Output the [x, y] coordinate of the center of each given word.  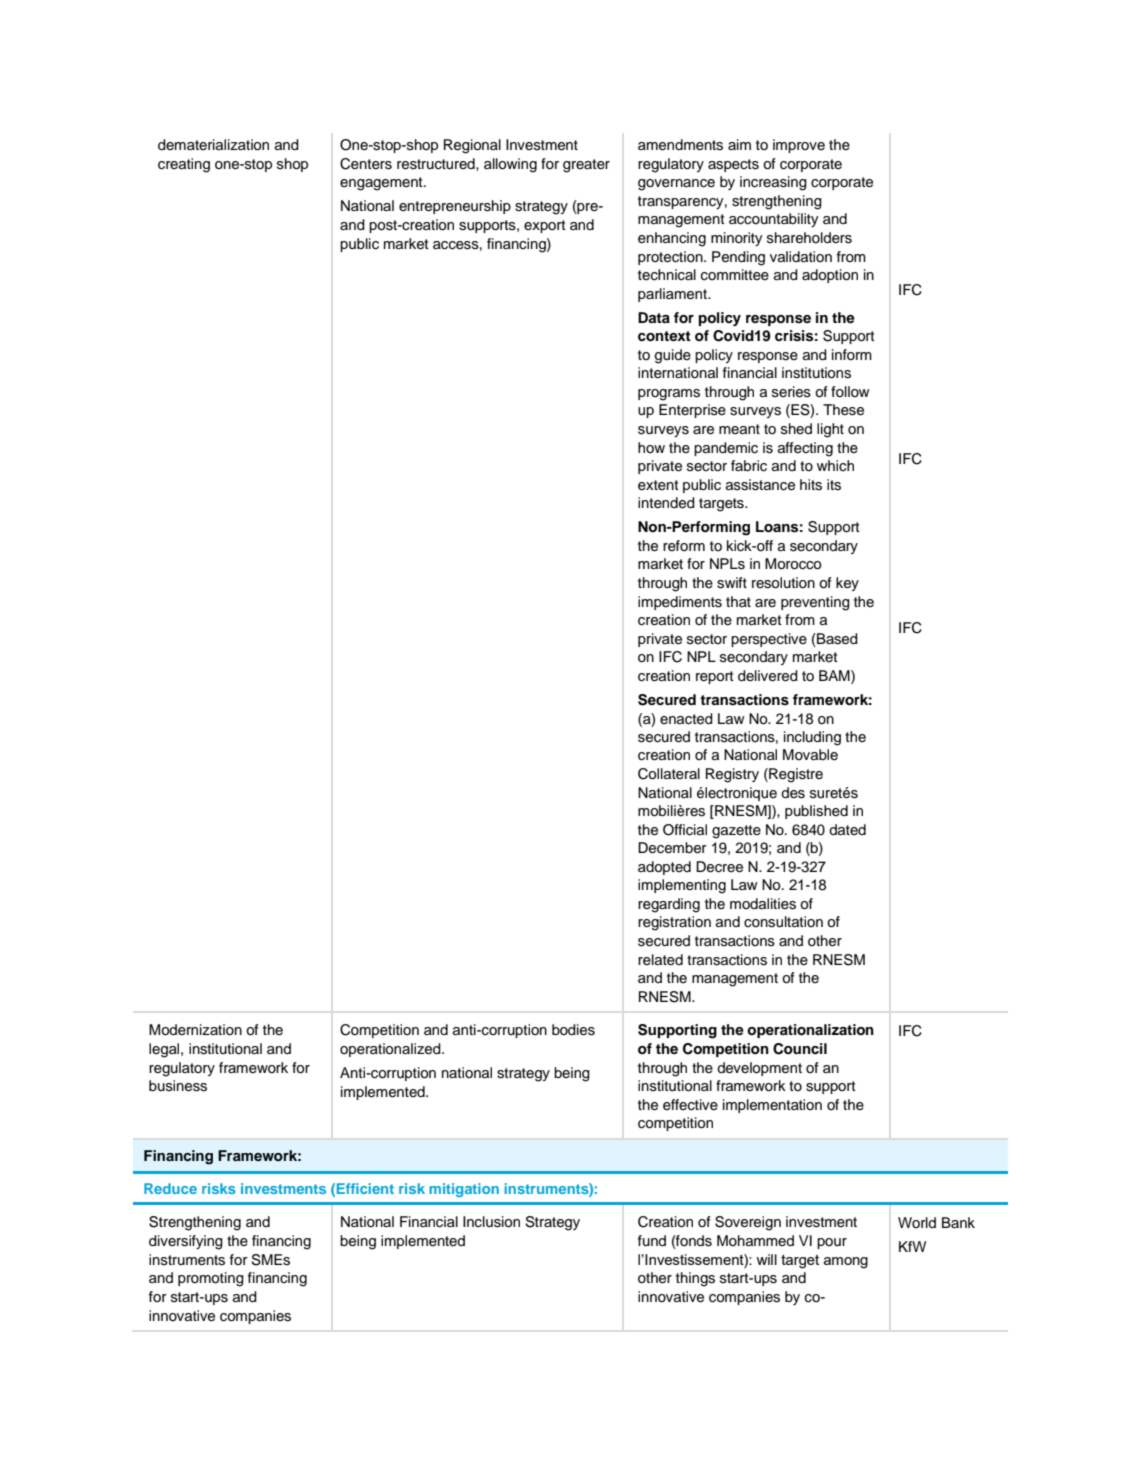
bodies [573, 1030]
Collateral [669, 774]
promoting [211, 1279]
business [178, 1086]
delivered [768, 676]
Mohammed [755, 1240]
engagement [382, 184]
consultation [783, 922]
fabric [749, 466]
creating [184, 165]
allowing [510, 165]
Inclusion [491, 1222]
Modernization [195, 1030]
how [651, 447]
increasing [773, 183]
